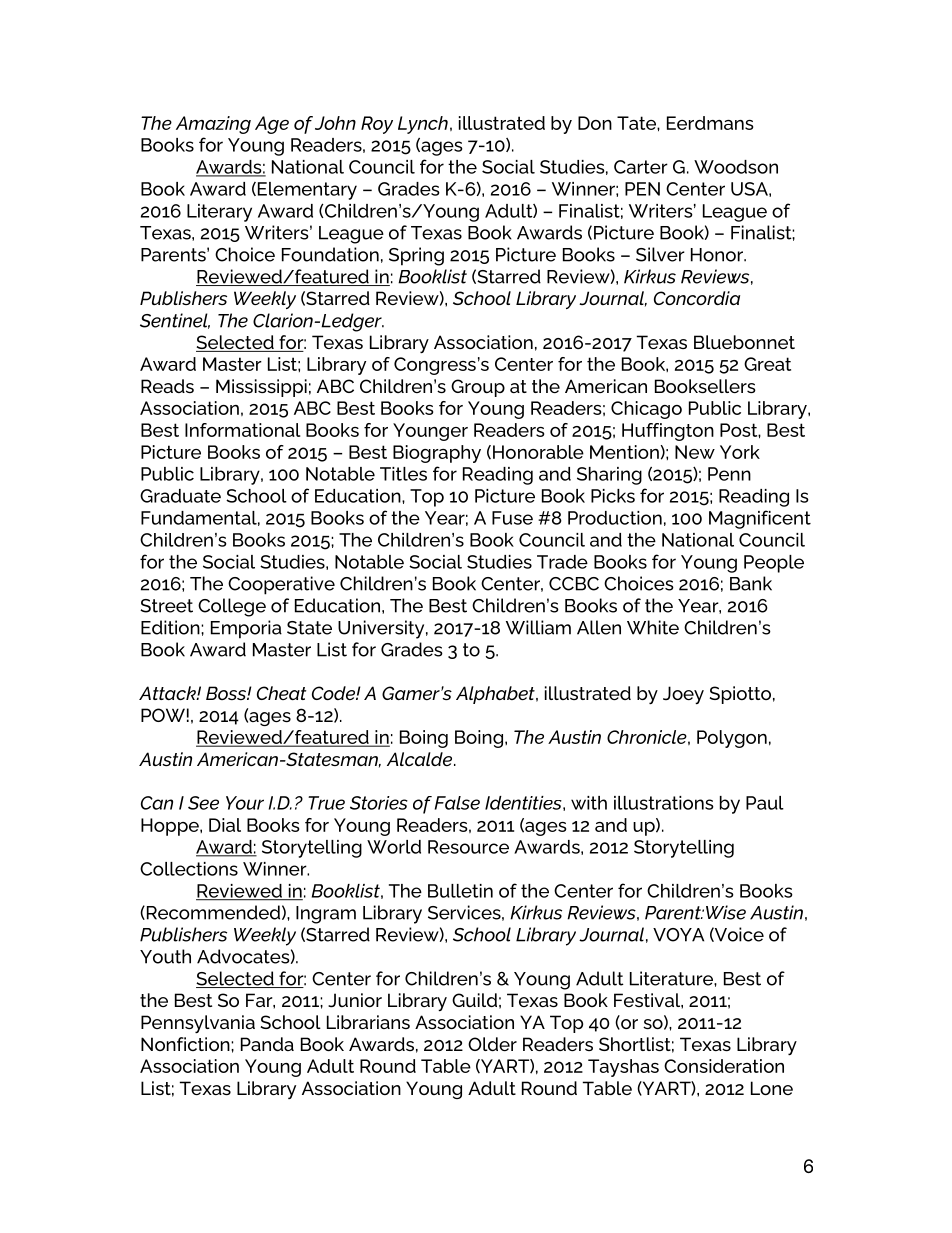 The height and width of the screenshot is (1233, 952). Describe the element at coordinates (267, 1044) in the screenshot. I see `Panda` at that location.
